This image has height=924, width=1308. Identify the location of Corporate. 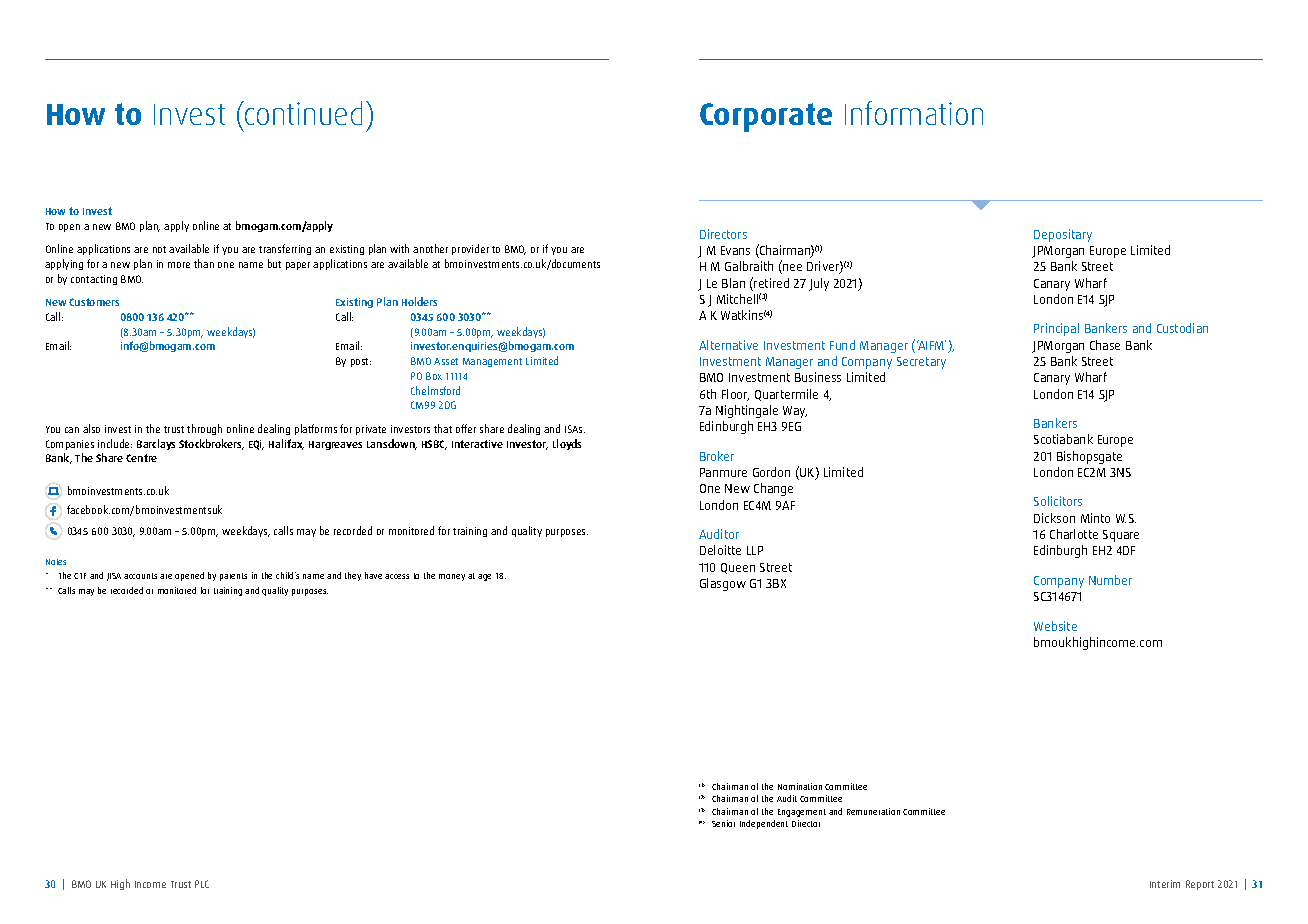
(766, 117).
